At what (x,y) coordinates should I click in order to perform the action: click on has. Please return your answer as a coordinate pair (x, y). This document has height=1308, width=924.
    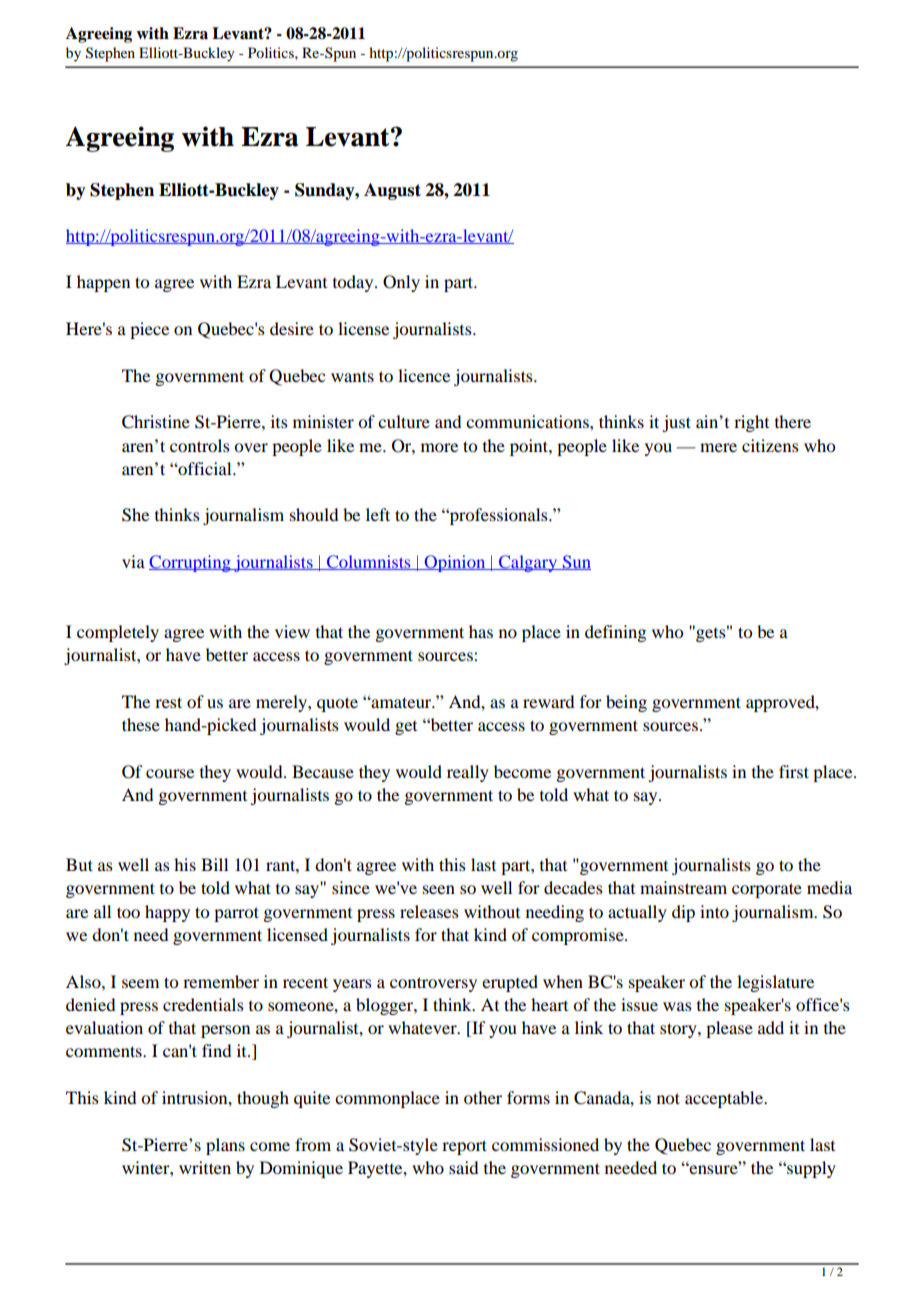
    Looking at the image, I should click on (481, 631).
